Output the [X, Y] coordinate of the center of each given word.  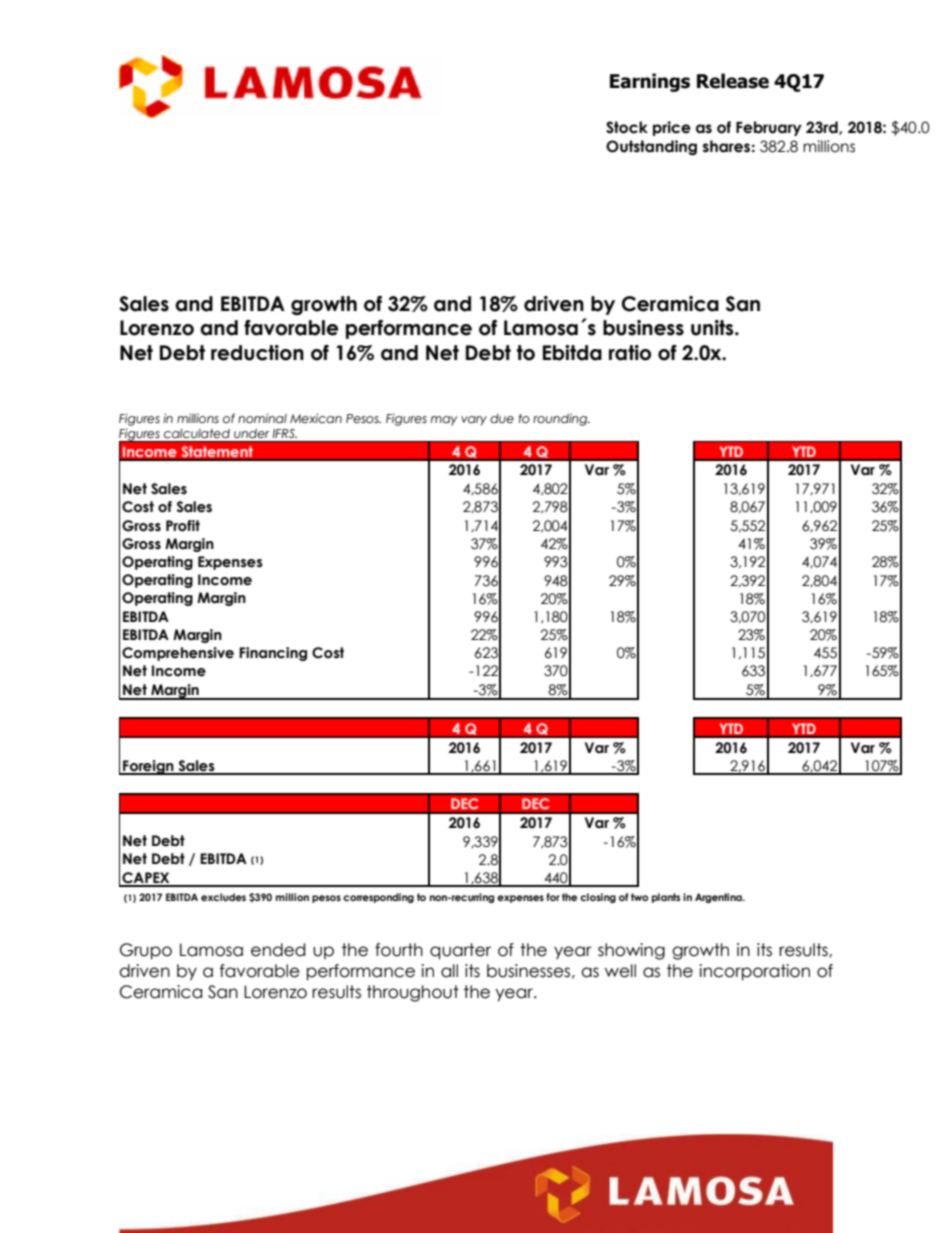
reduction [257, 353]
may [444, 421]
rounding [561, 420]
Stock [627, 127]
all [449, 971]
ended [278, 950]
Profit [183, 526]
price [672, 128]
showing [631, 951]
